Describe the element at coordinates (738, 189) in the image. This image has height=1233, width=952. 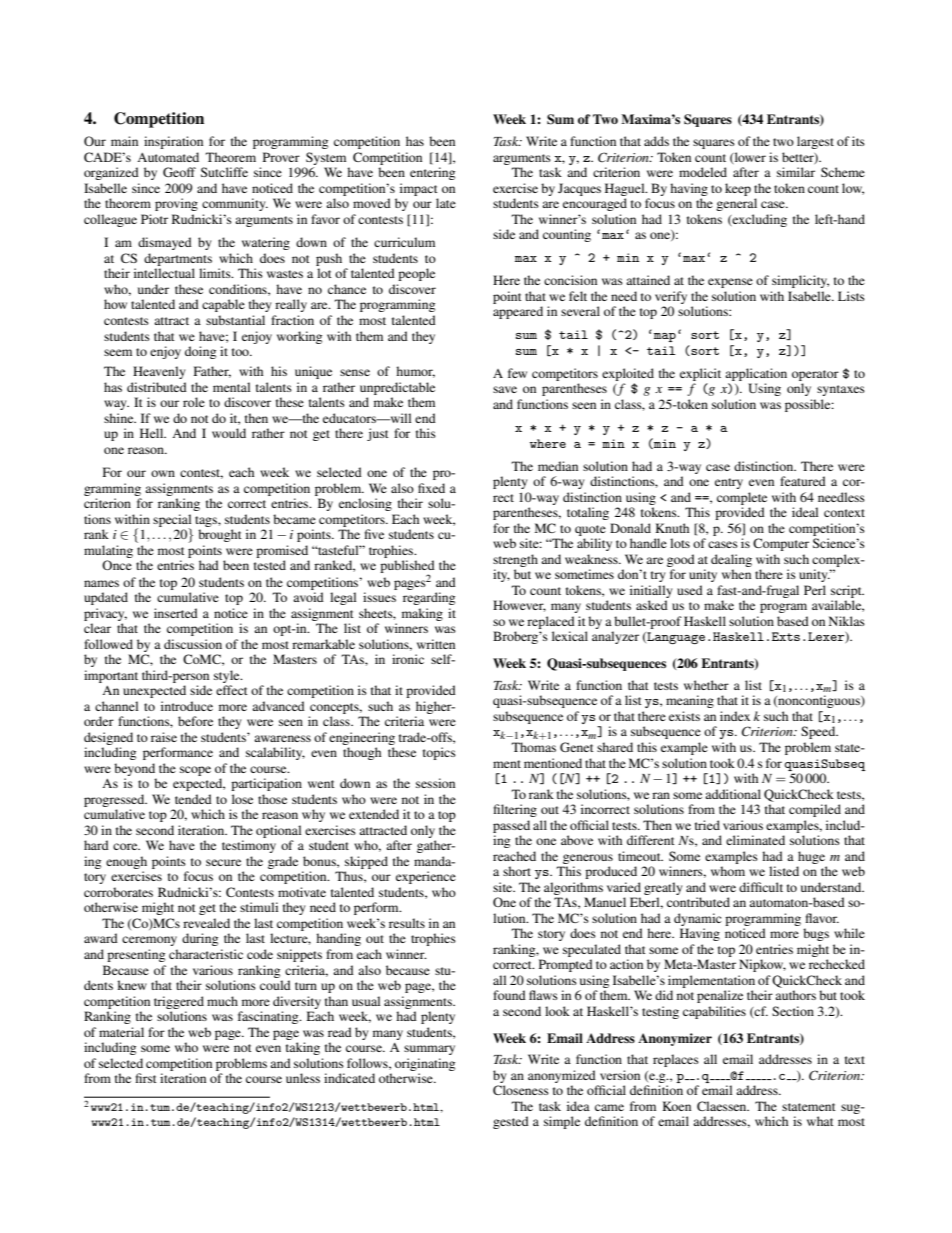
I see `keep` at that location.
